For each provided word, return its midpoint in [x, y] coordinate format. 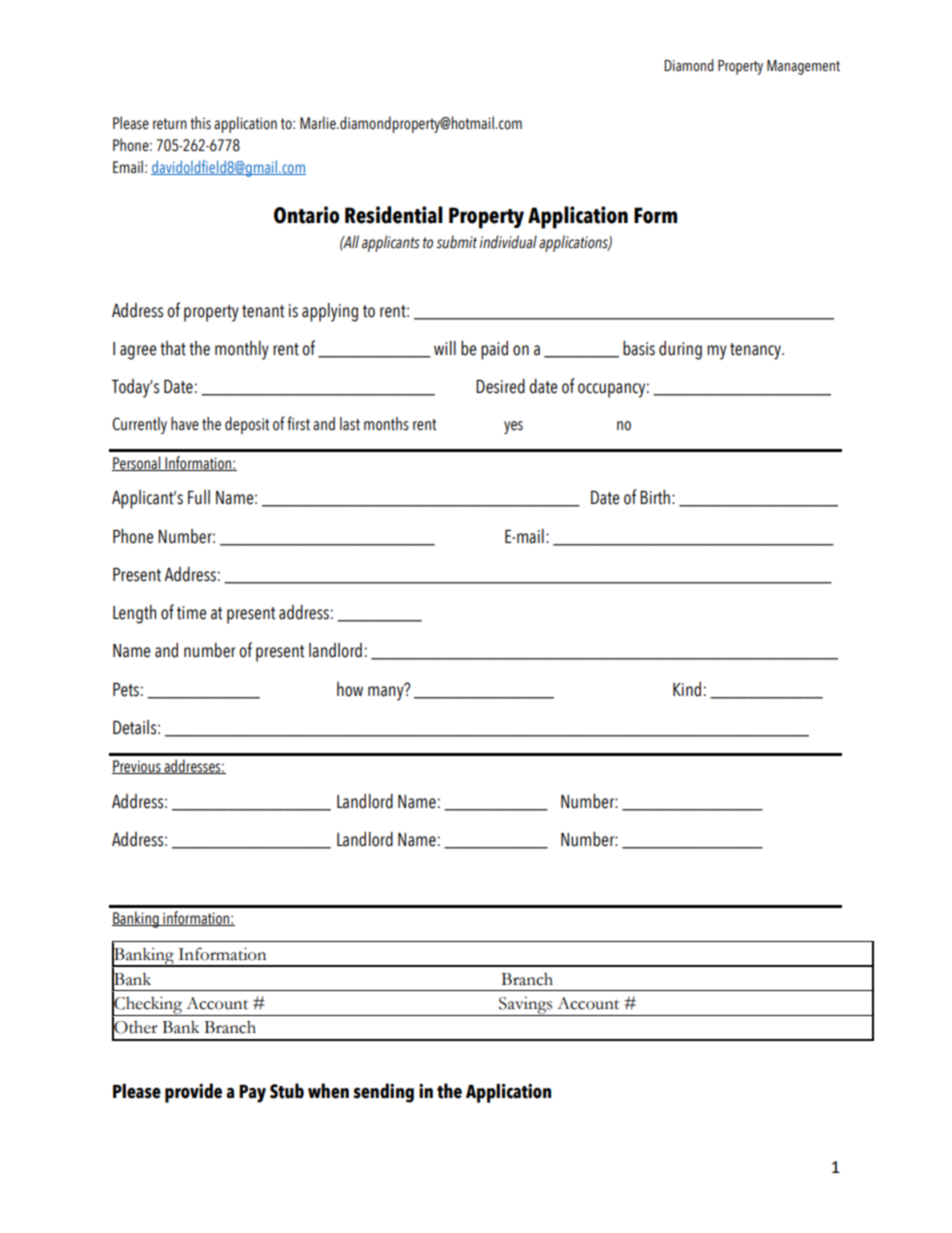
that [173, 348]
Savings [526, 1006]
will [445, 348]
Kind [687, 689]
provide [193, 1093]
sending [383, 1093]
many [387, 692]
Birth [655, 497]
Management [803, 67]
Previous [137, 767]
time [192, 613]
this [200, 123]
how [350, 689]
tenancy [756, 351]
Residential [394, 215]
